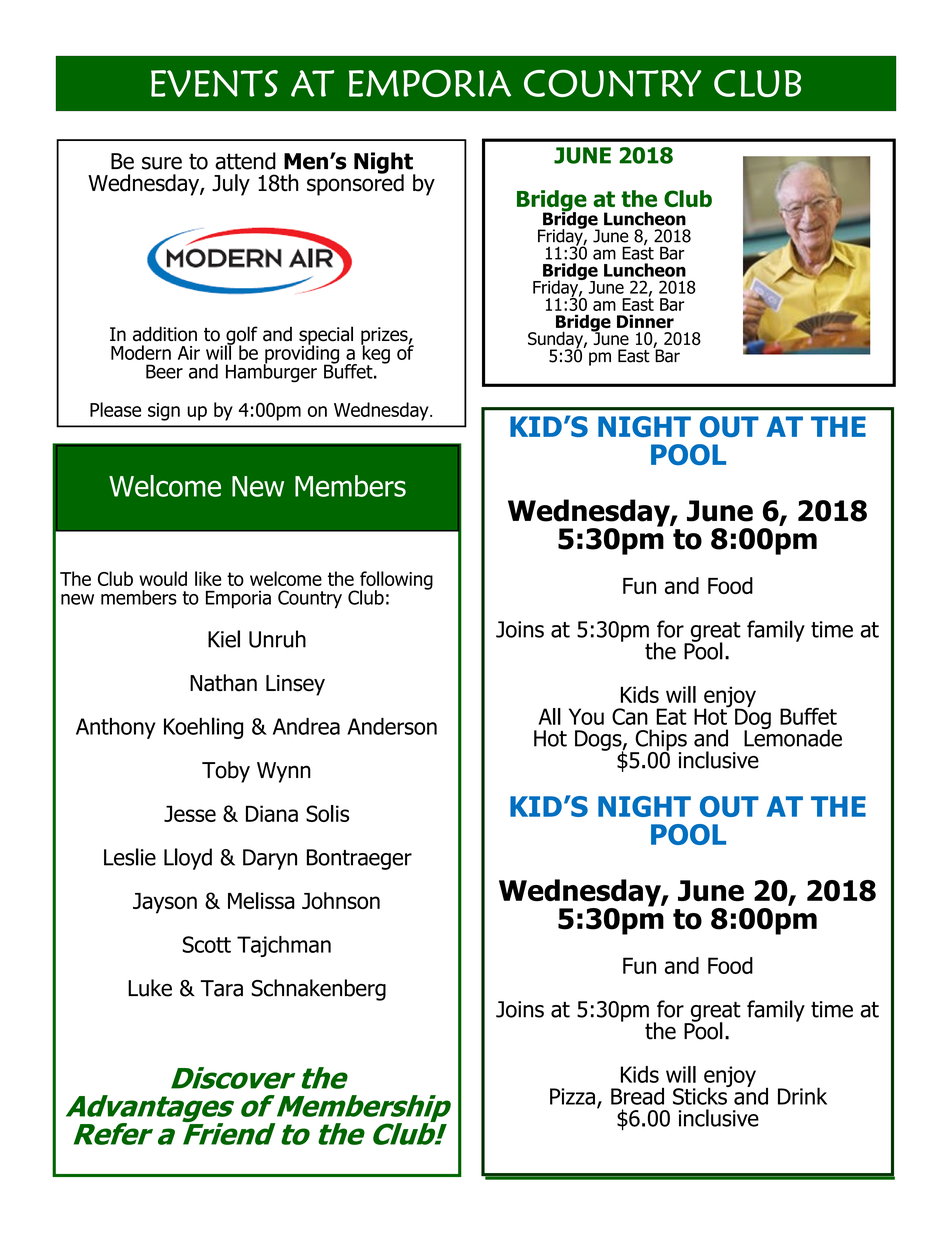 This page has height=1233, width=952. What do you see at coordinates (223, 683) in the page?
I see `Nathan` at bounding box center [223, 683].
